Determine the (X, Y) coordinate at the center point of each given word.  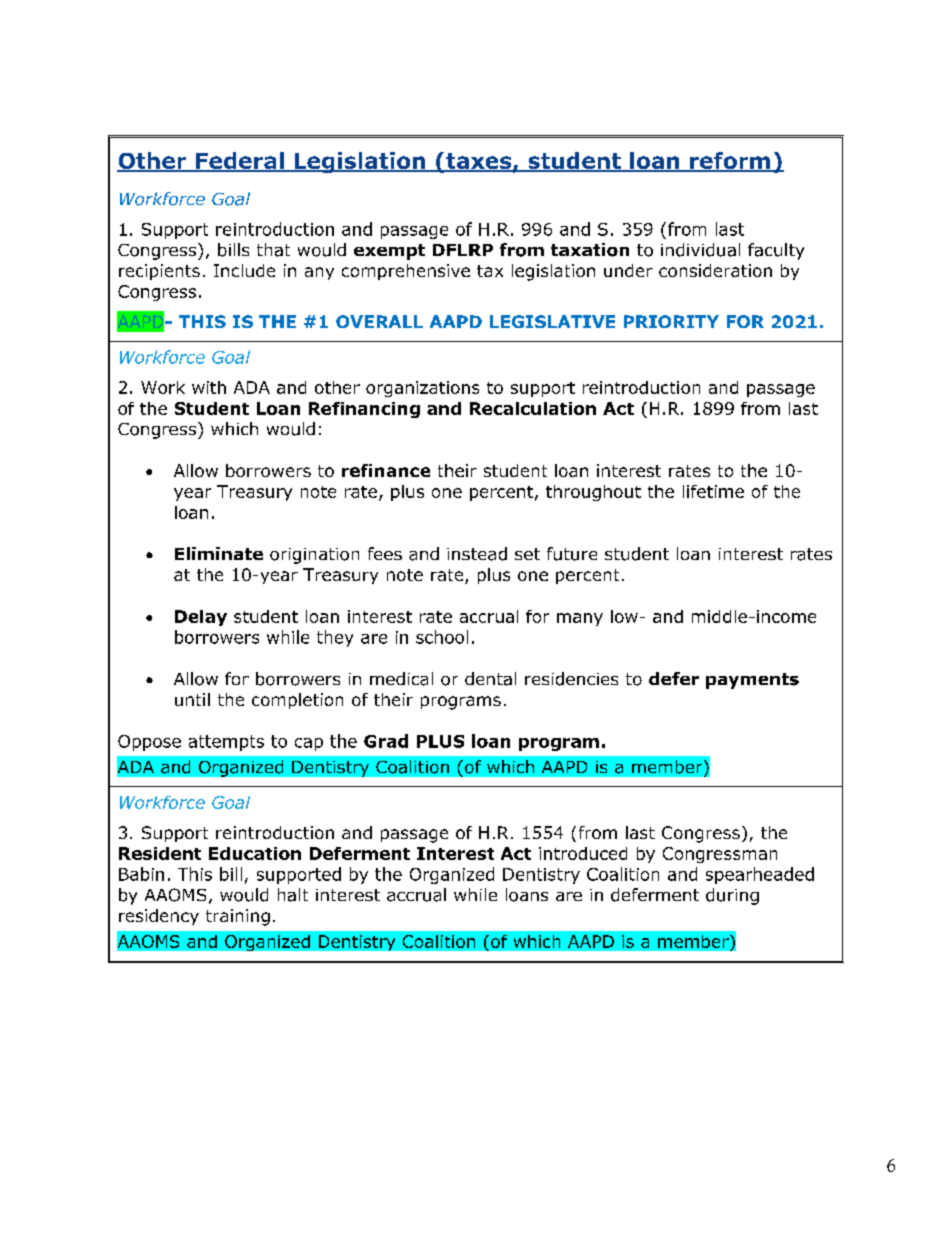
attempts (226, 743)
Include (244, 270)
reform (730, 162)
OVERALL (379, 321)
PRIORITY (671, 321)
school (442, 637)
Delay (201, 618)
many (580, 619)
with (209, 387)
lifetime (713, 491)
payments (752, 681)
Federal (240, 162)
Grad (386, 741)
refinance (386, 470)
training (238, 917)
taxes (479, 162)
